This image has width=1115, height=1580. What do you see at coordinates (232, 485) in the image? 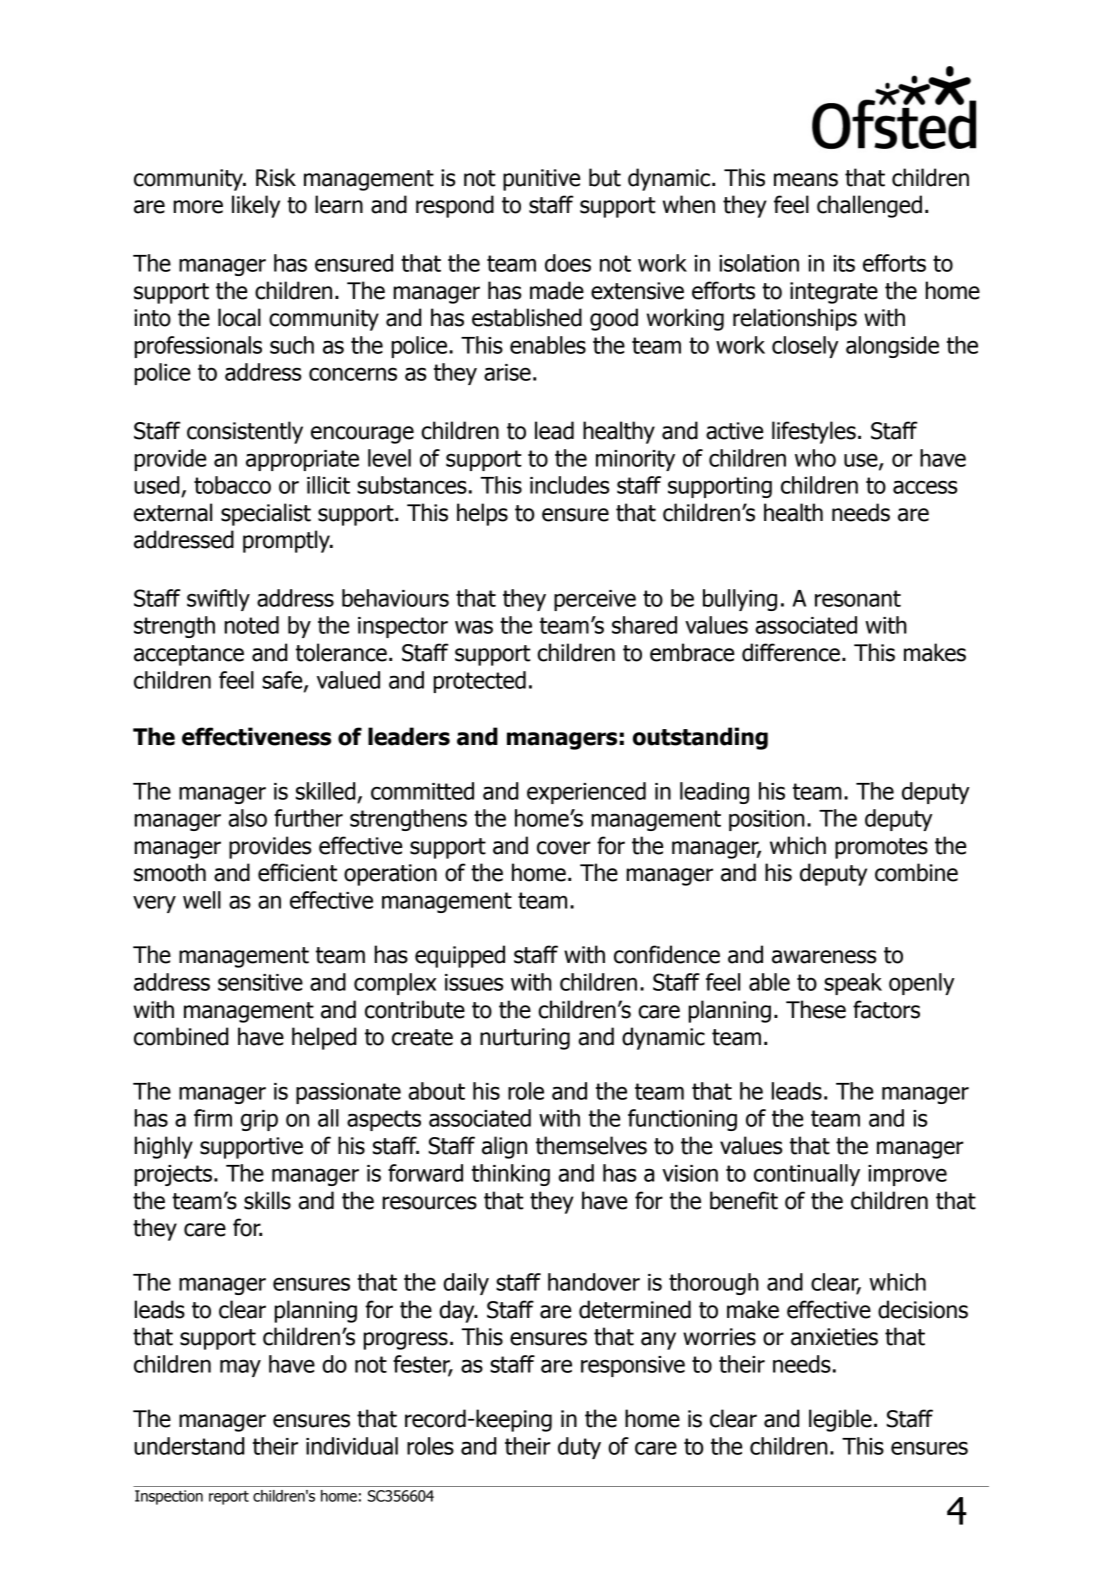
I see `tobacco` at bounding box center [232, 485].
